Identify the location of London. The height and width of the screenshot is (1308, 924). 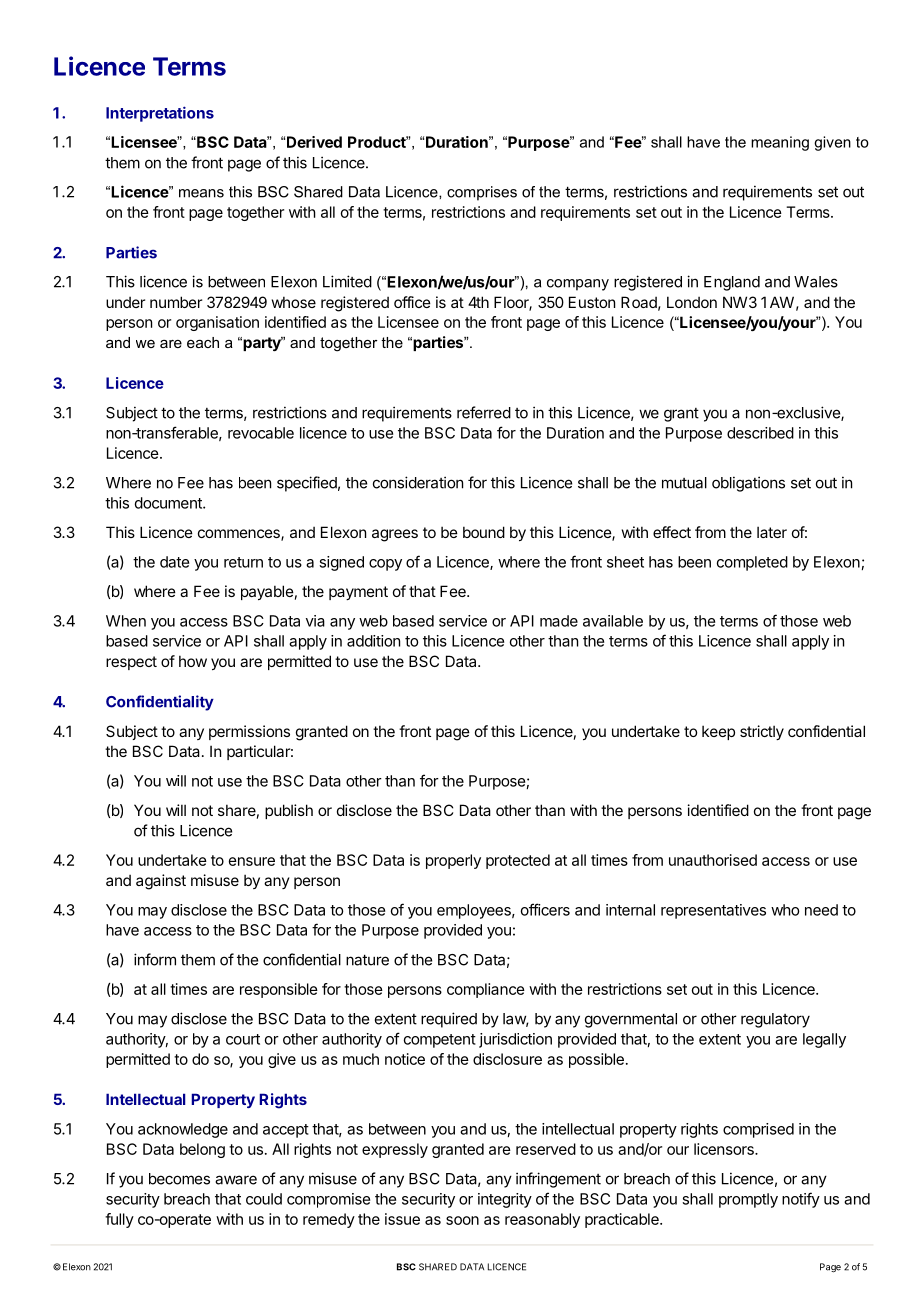
(692, 302).
